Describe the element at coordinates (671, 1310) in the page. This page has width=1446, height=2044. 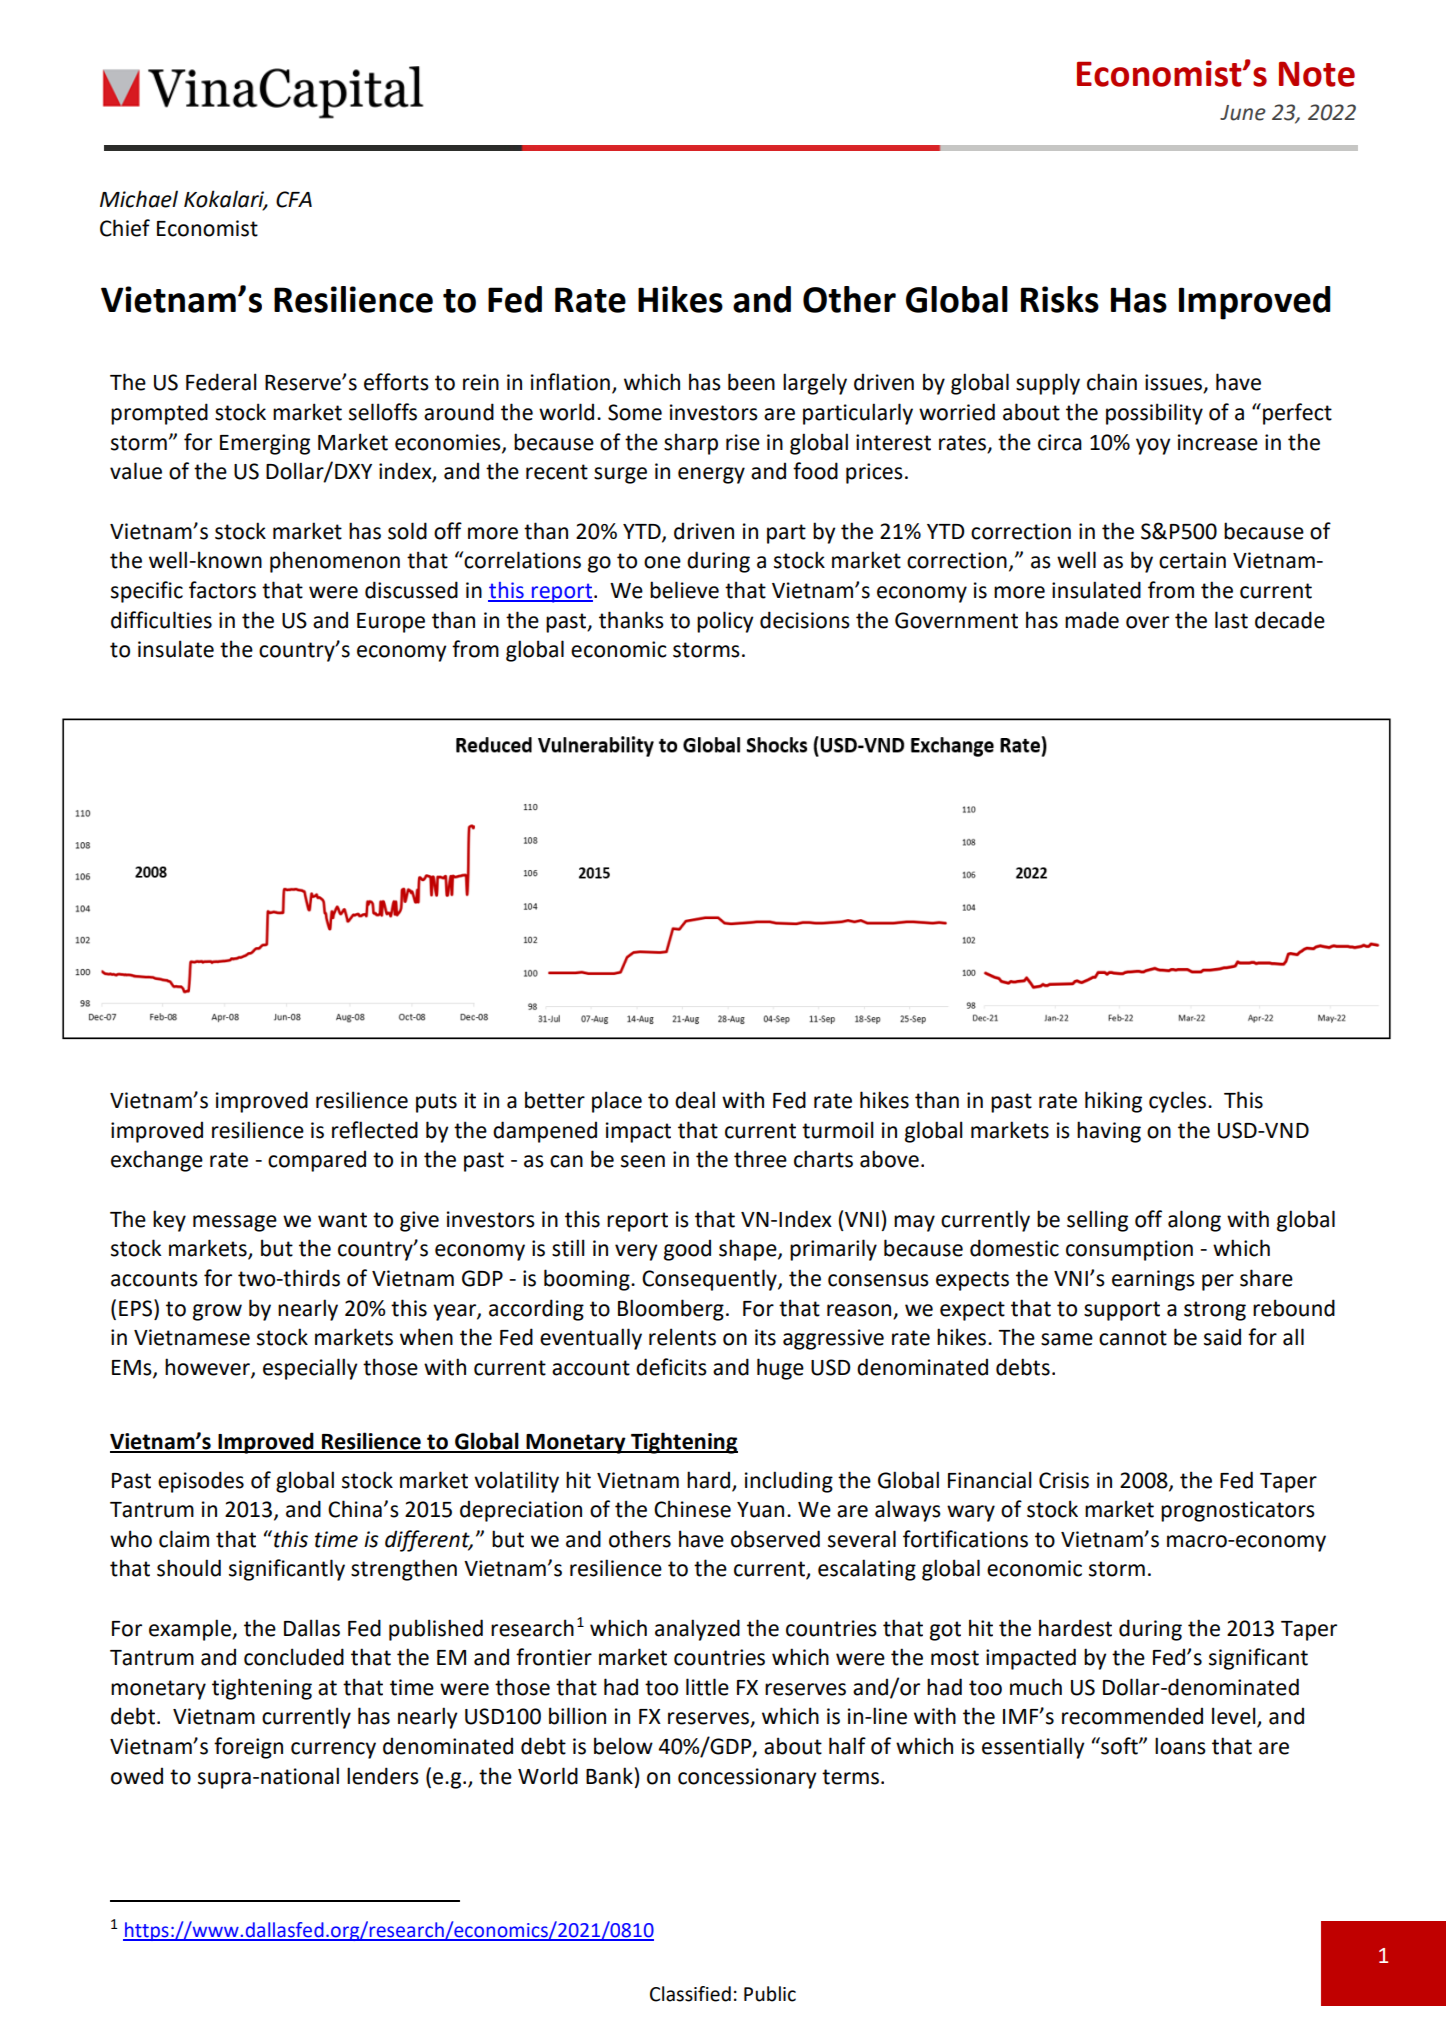
I see `Bloomberg` at that location.
